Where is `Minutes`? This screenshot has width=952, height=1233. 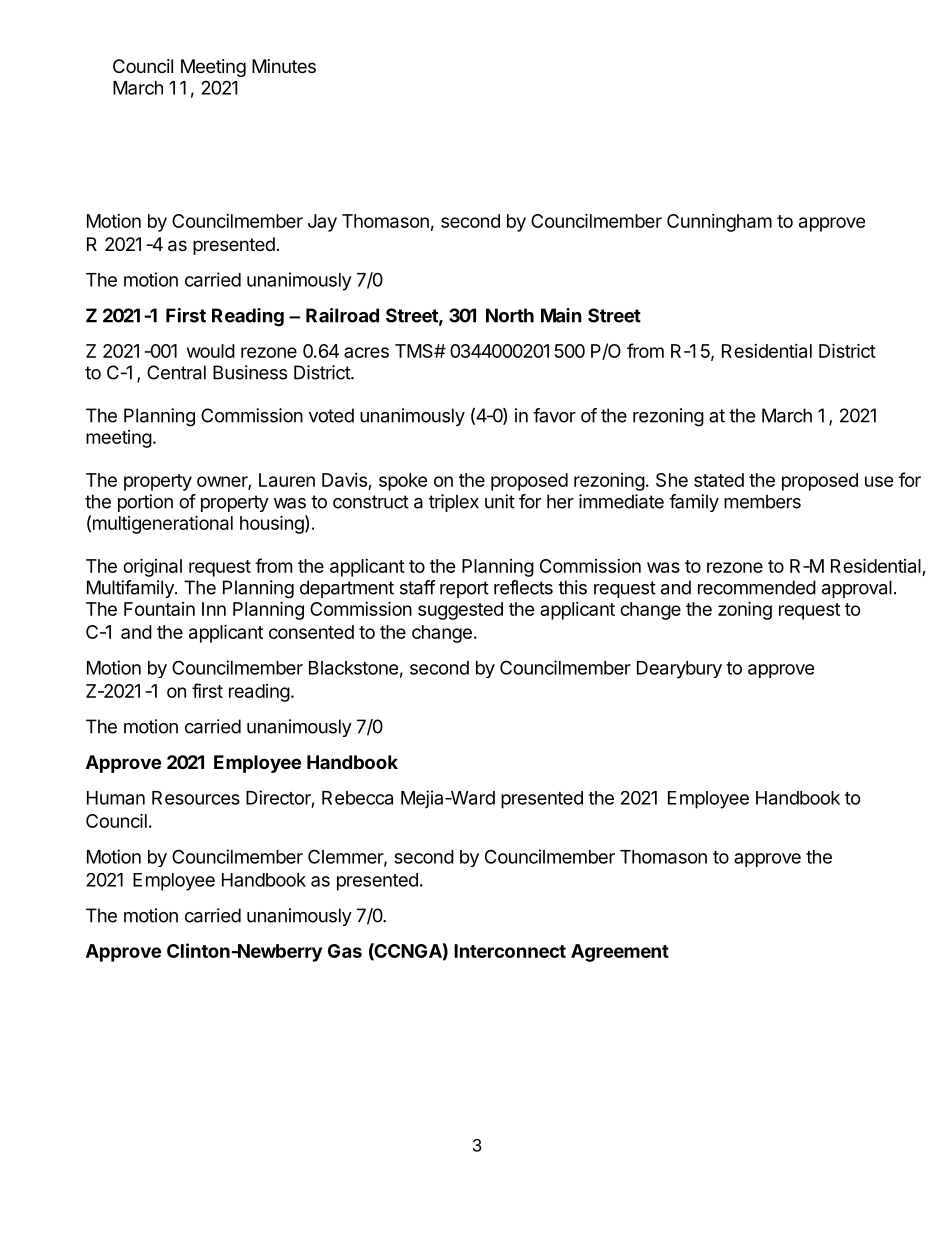
Minutes is located at coordinates (284, 66).
